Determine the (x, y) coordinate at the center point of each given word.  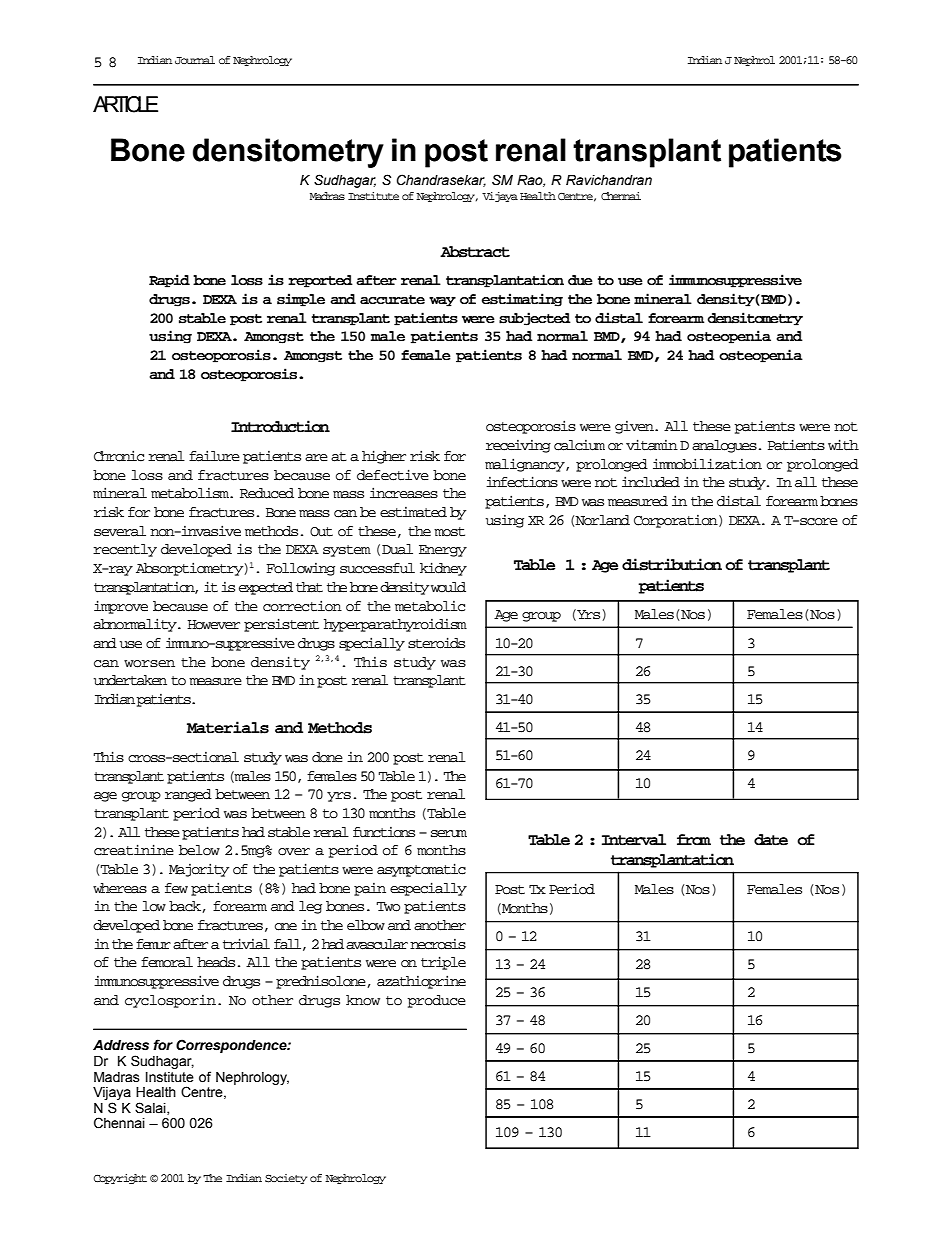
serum (449, 834)
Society (286, 1179)
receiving (518, 446)
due (580, 280)
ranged (188, 795)
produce (436, 1001)
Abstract (475, 252)
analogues (724, 446)
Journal (195, 60)
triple (443, 963)
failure (214, 456)
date (771, 840)
